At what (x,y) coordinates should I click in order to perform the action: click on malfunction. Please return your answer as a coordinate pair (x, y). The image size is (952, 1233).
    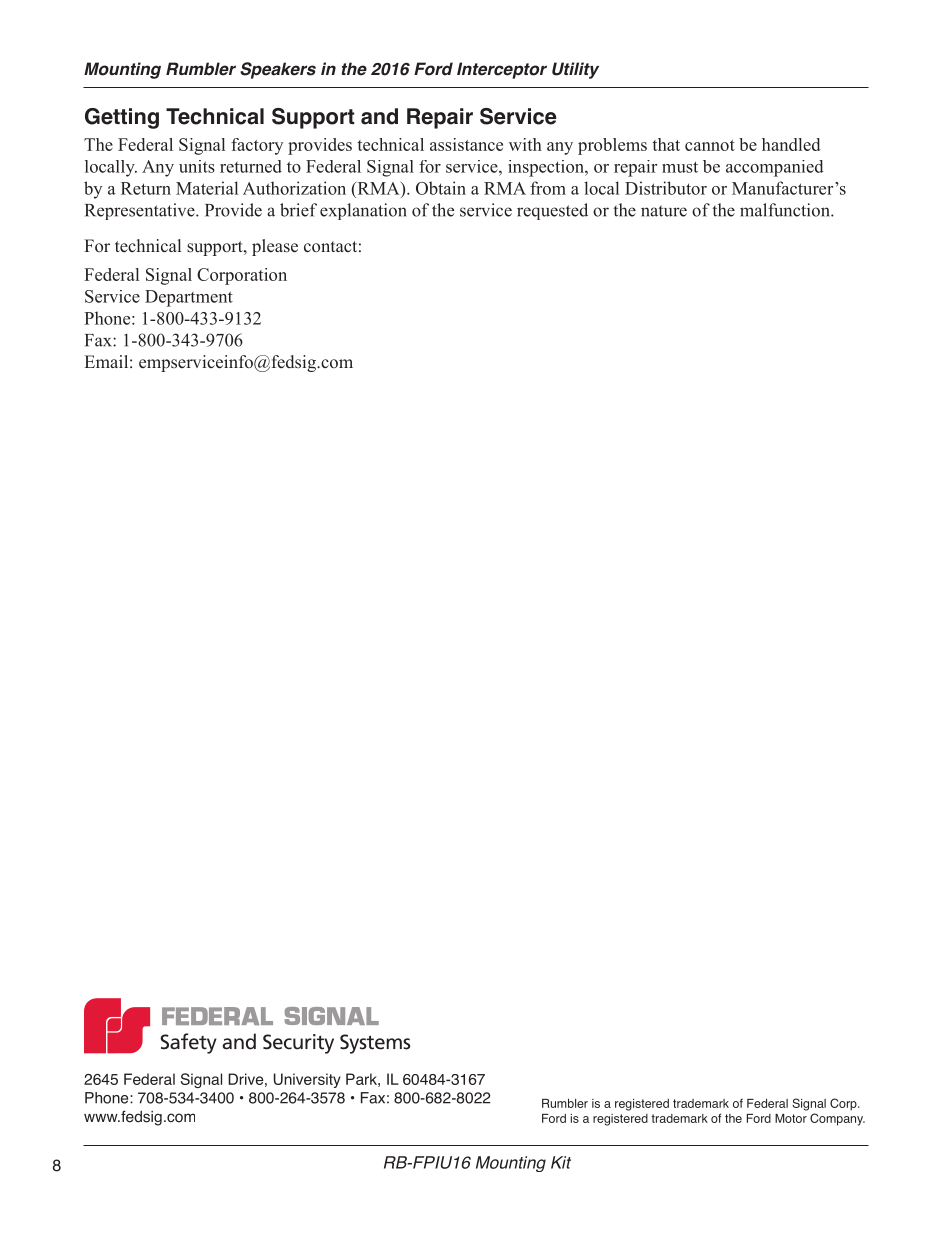
    Looking at the image, I should click on (786, 210).
